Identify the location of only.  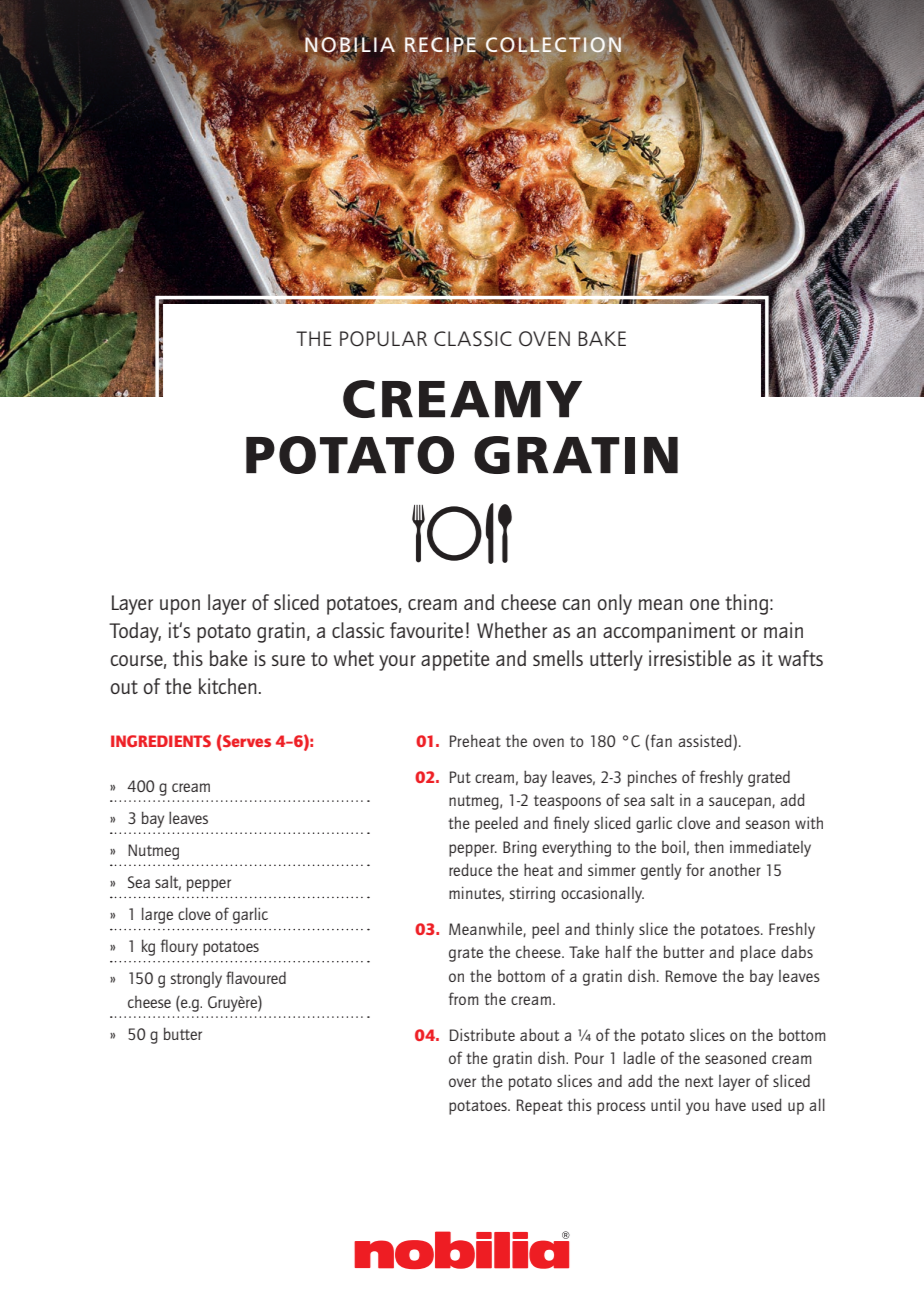
(615, 604).
